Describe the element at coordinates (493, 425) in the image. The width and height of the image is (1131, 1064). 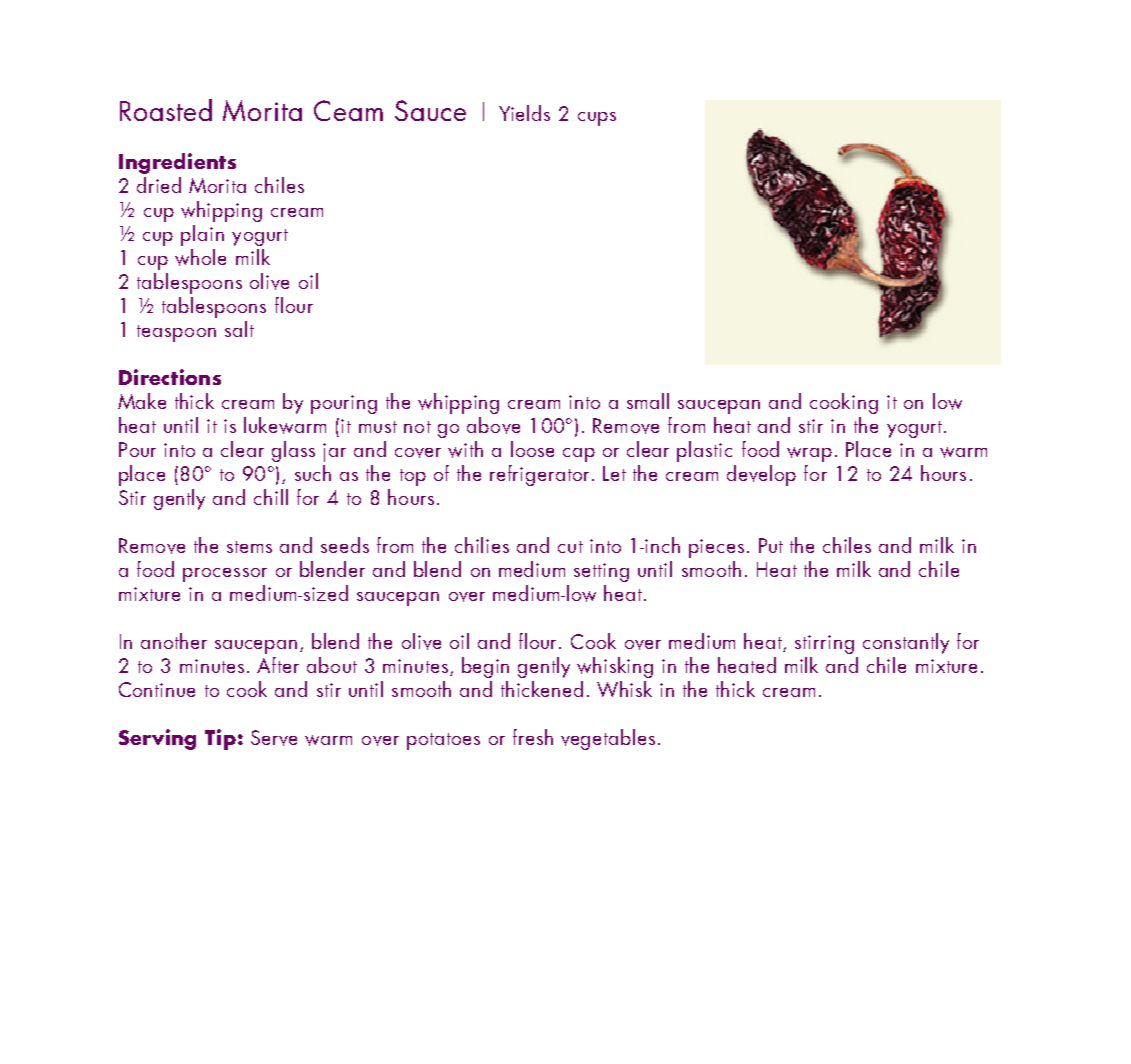
I see `above` at that location.
